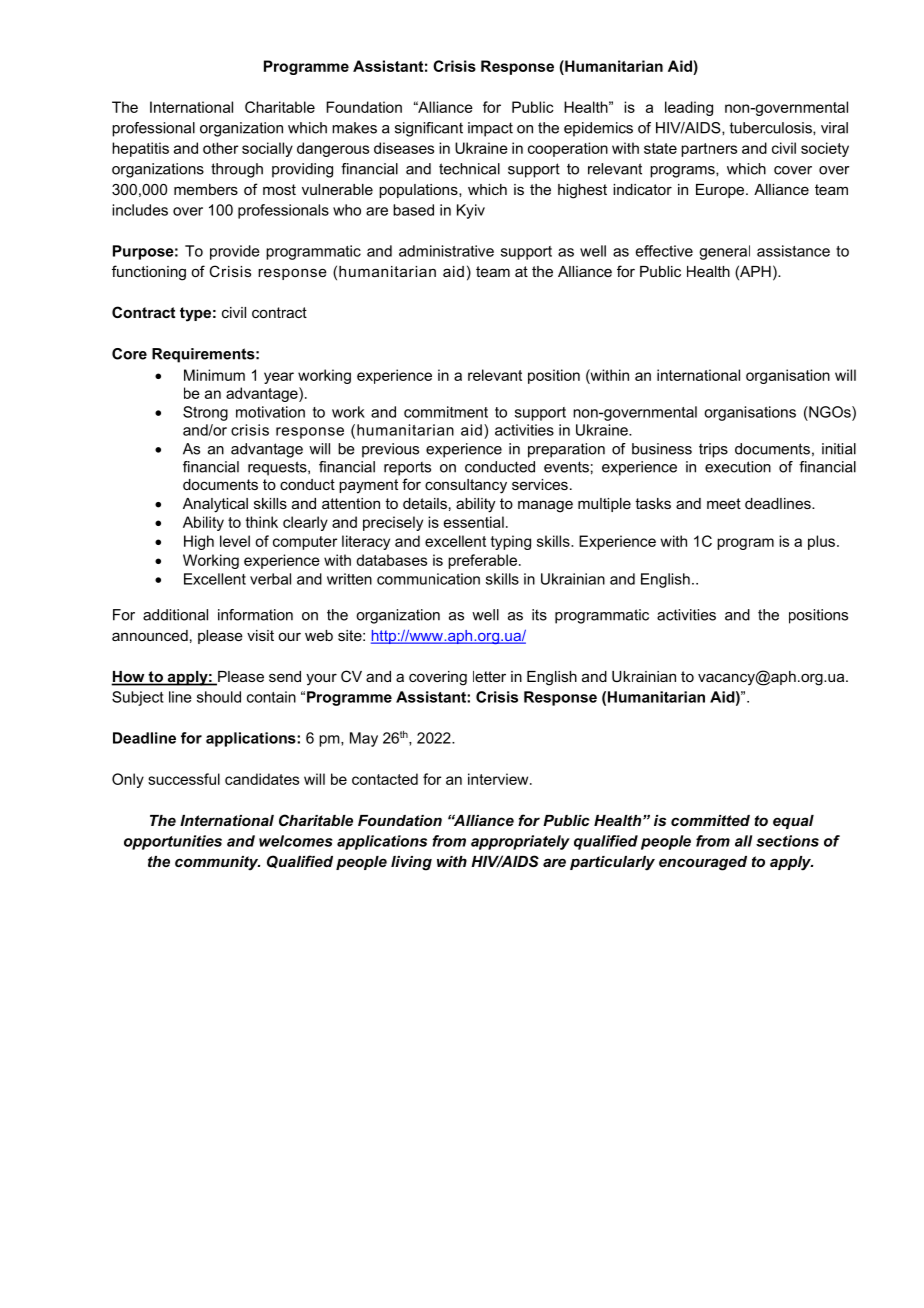  What do you see at coordinates (713, 450) in the document?
I see `trips` at bounding box center [713, 450].
